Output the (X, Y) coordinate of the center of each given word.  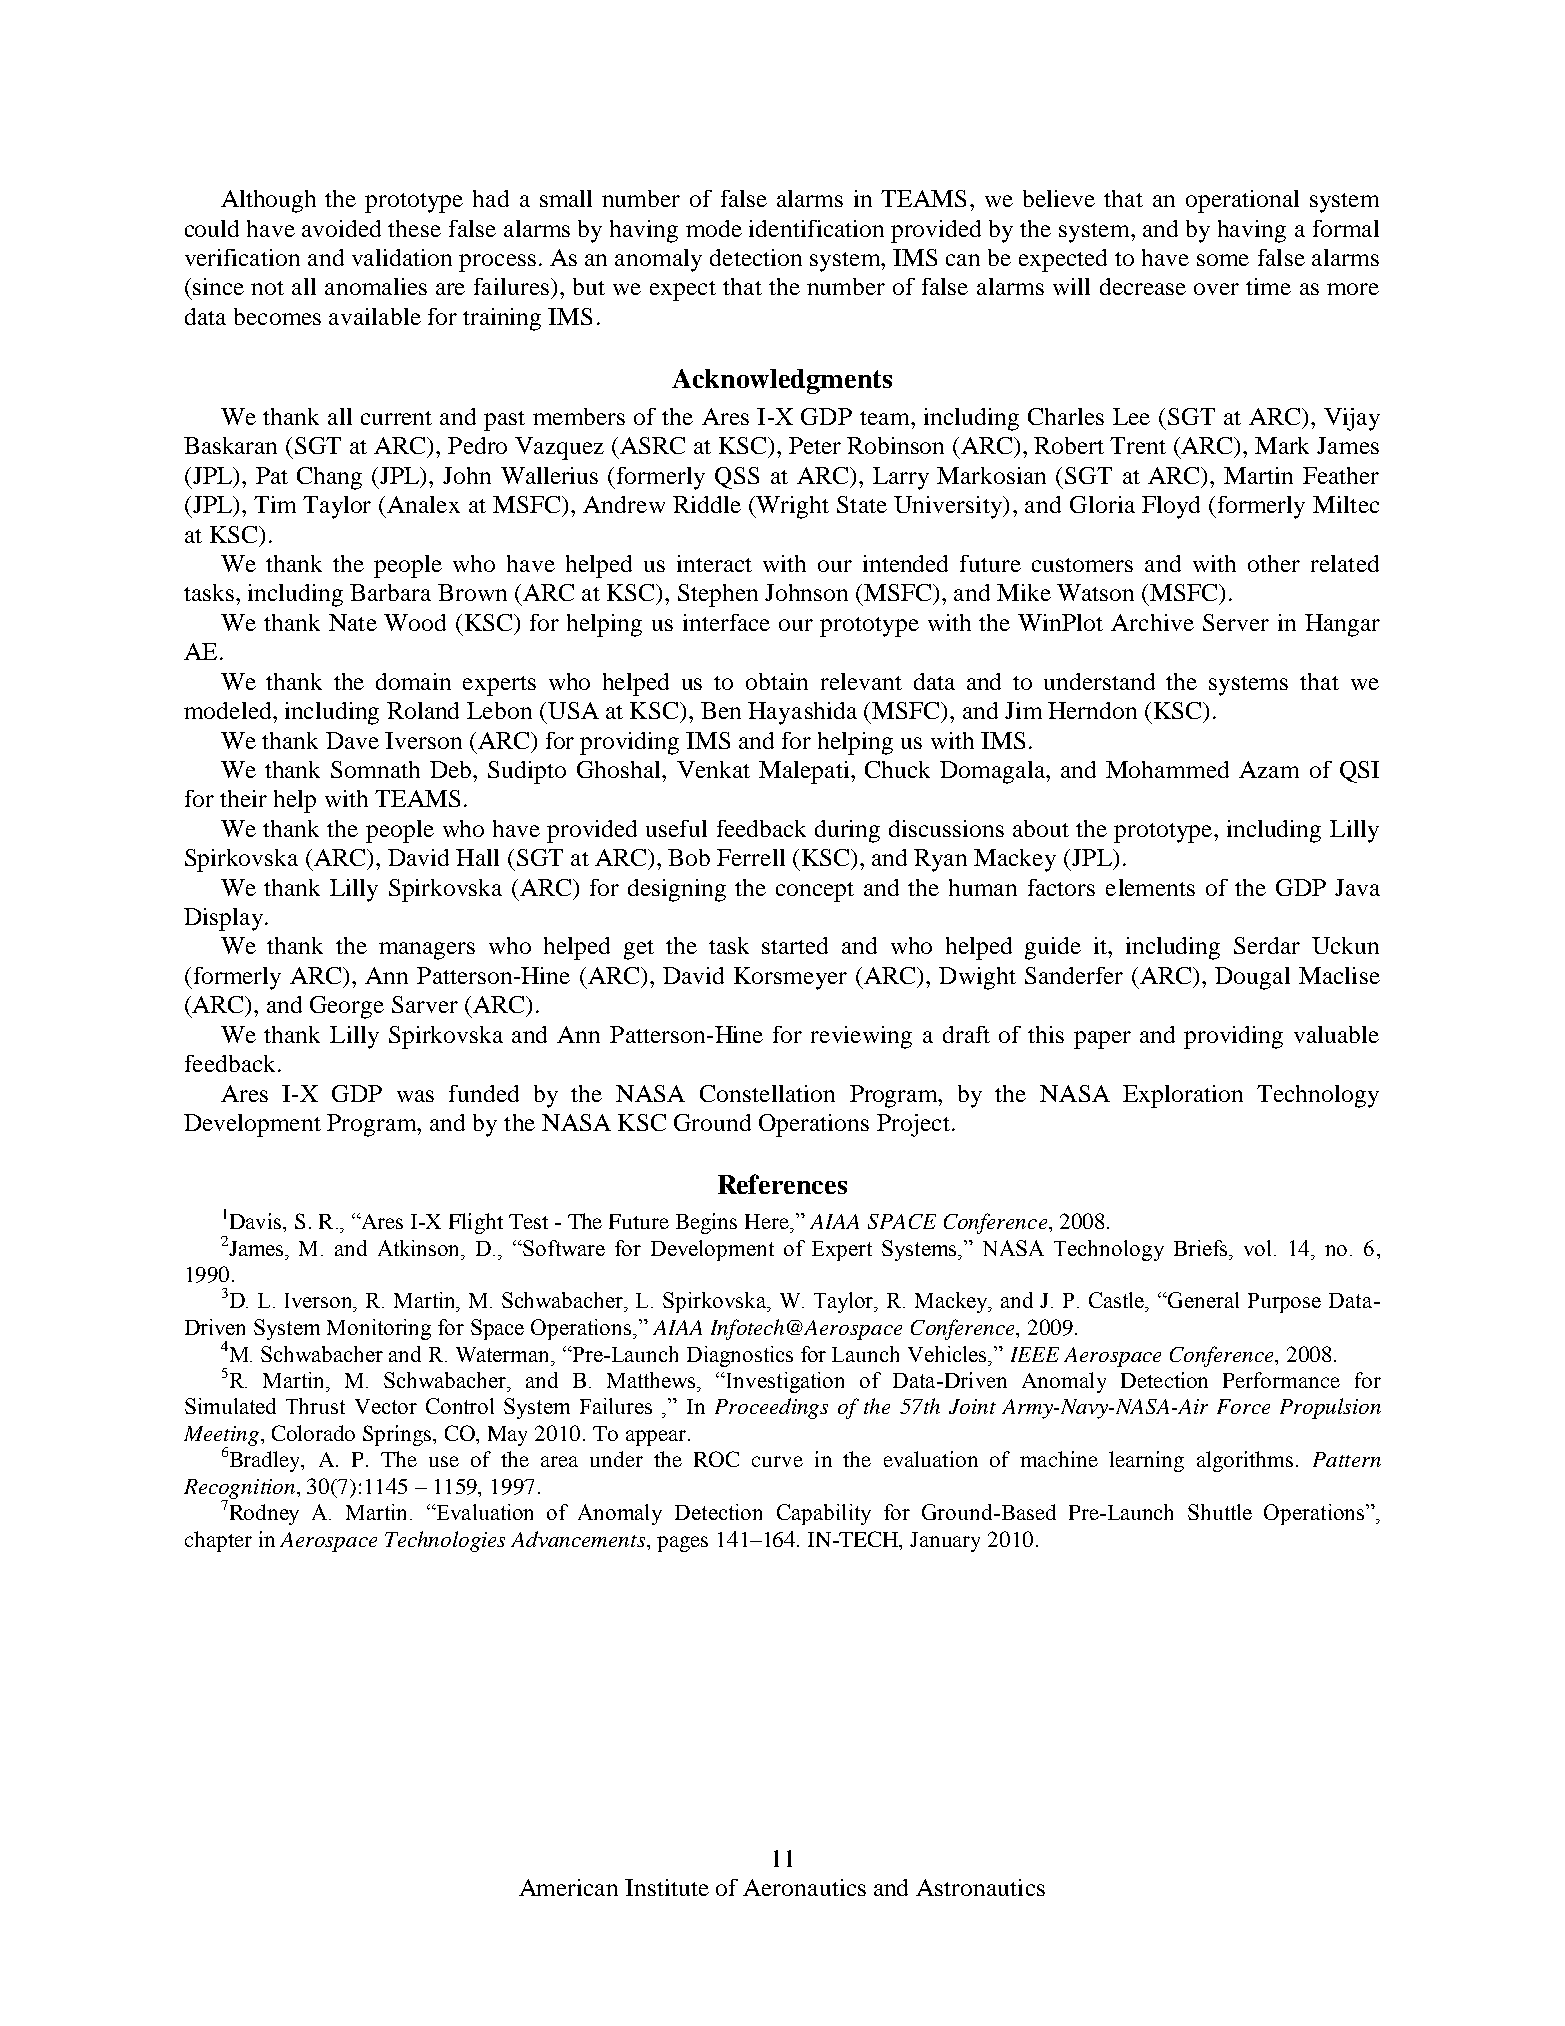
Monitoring (379, 1329)
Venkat (713, 769)
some (1223, 260)
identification (816, 228)
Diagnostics (740, 1356)
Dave (352, 740)
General (1202, 1300)
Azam (1269, 769)
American (568, 1887)
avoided (341, 228)
